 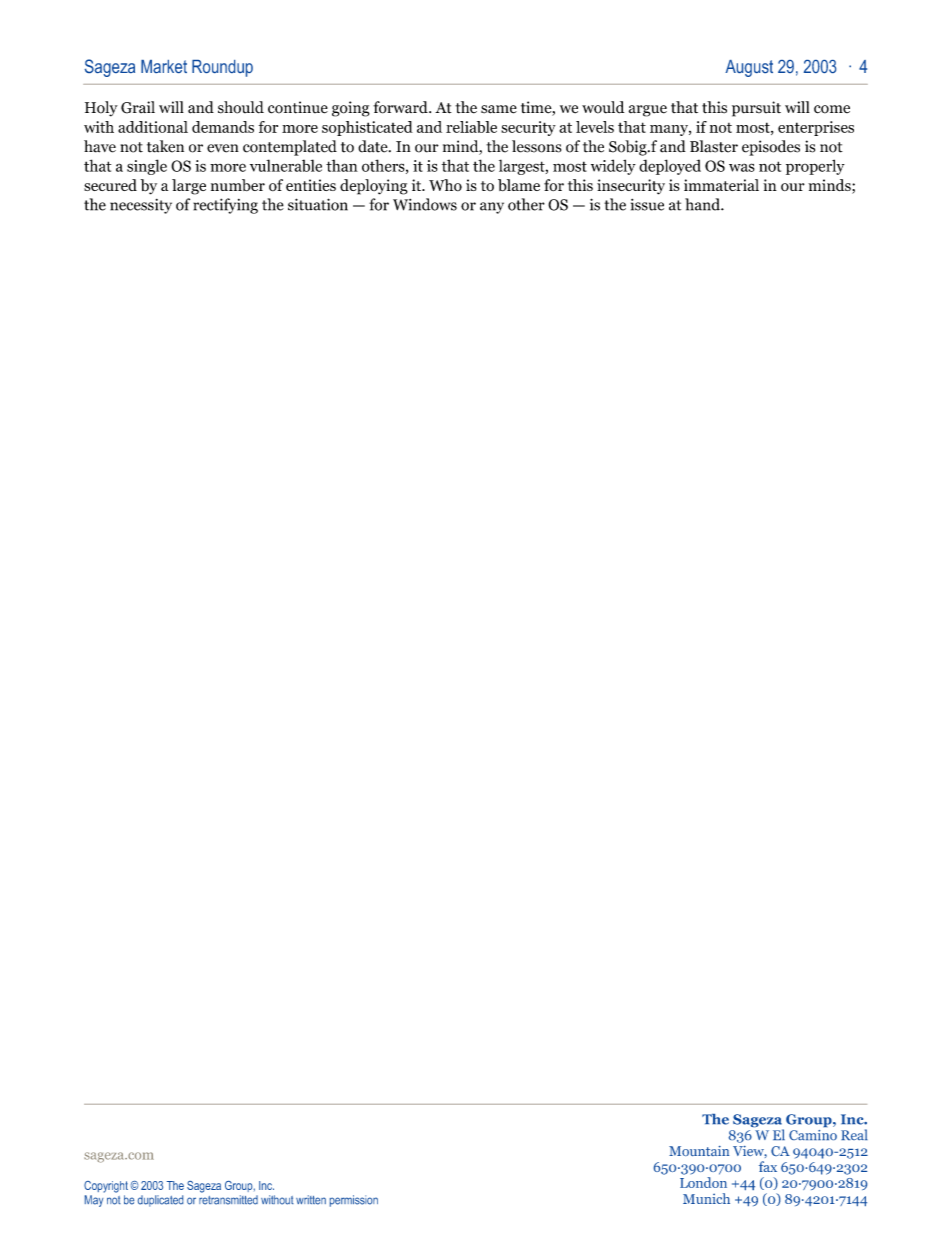 I want to click on hand, so click(x=703, y=204).
